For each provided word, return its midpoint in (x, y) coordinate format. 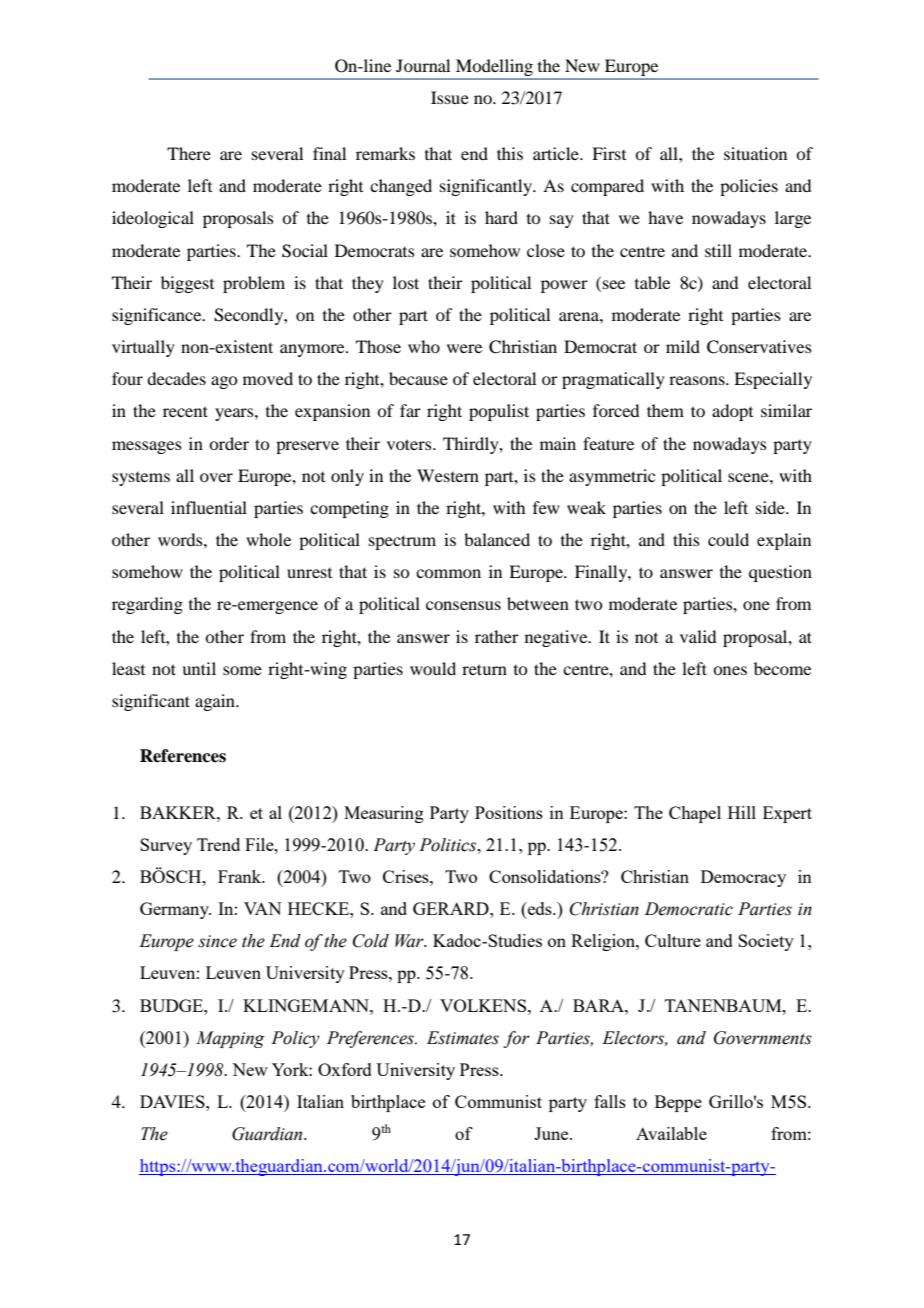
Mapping (230, 1039)
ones (730, 670)
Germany (175, 910)
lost (406, 282)
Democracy (743, 878)
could (728, 539)
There (189, 153)
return (484, 669)
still (718, 250)
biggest (187, 284)
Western (448, 475)
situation (755, 153)
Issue (450, 97)
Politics (449, 845)
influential (209, 507)
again (216, 702)
